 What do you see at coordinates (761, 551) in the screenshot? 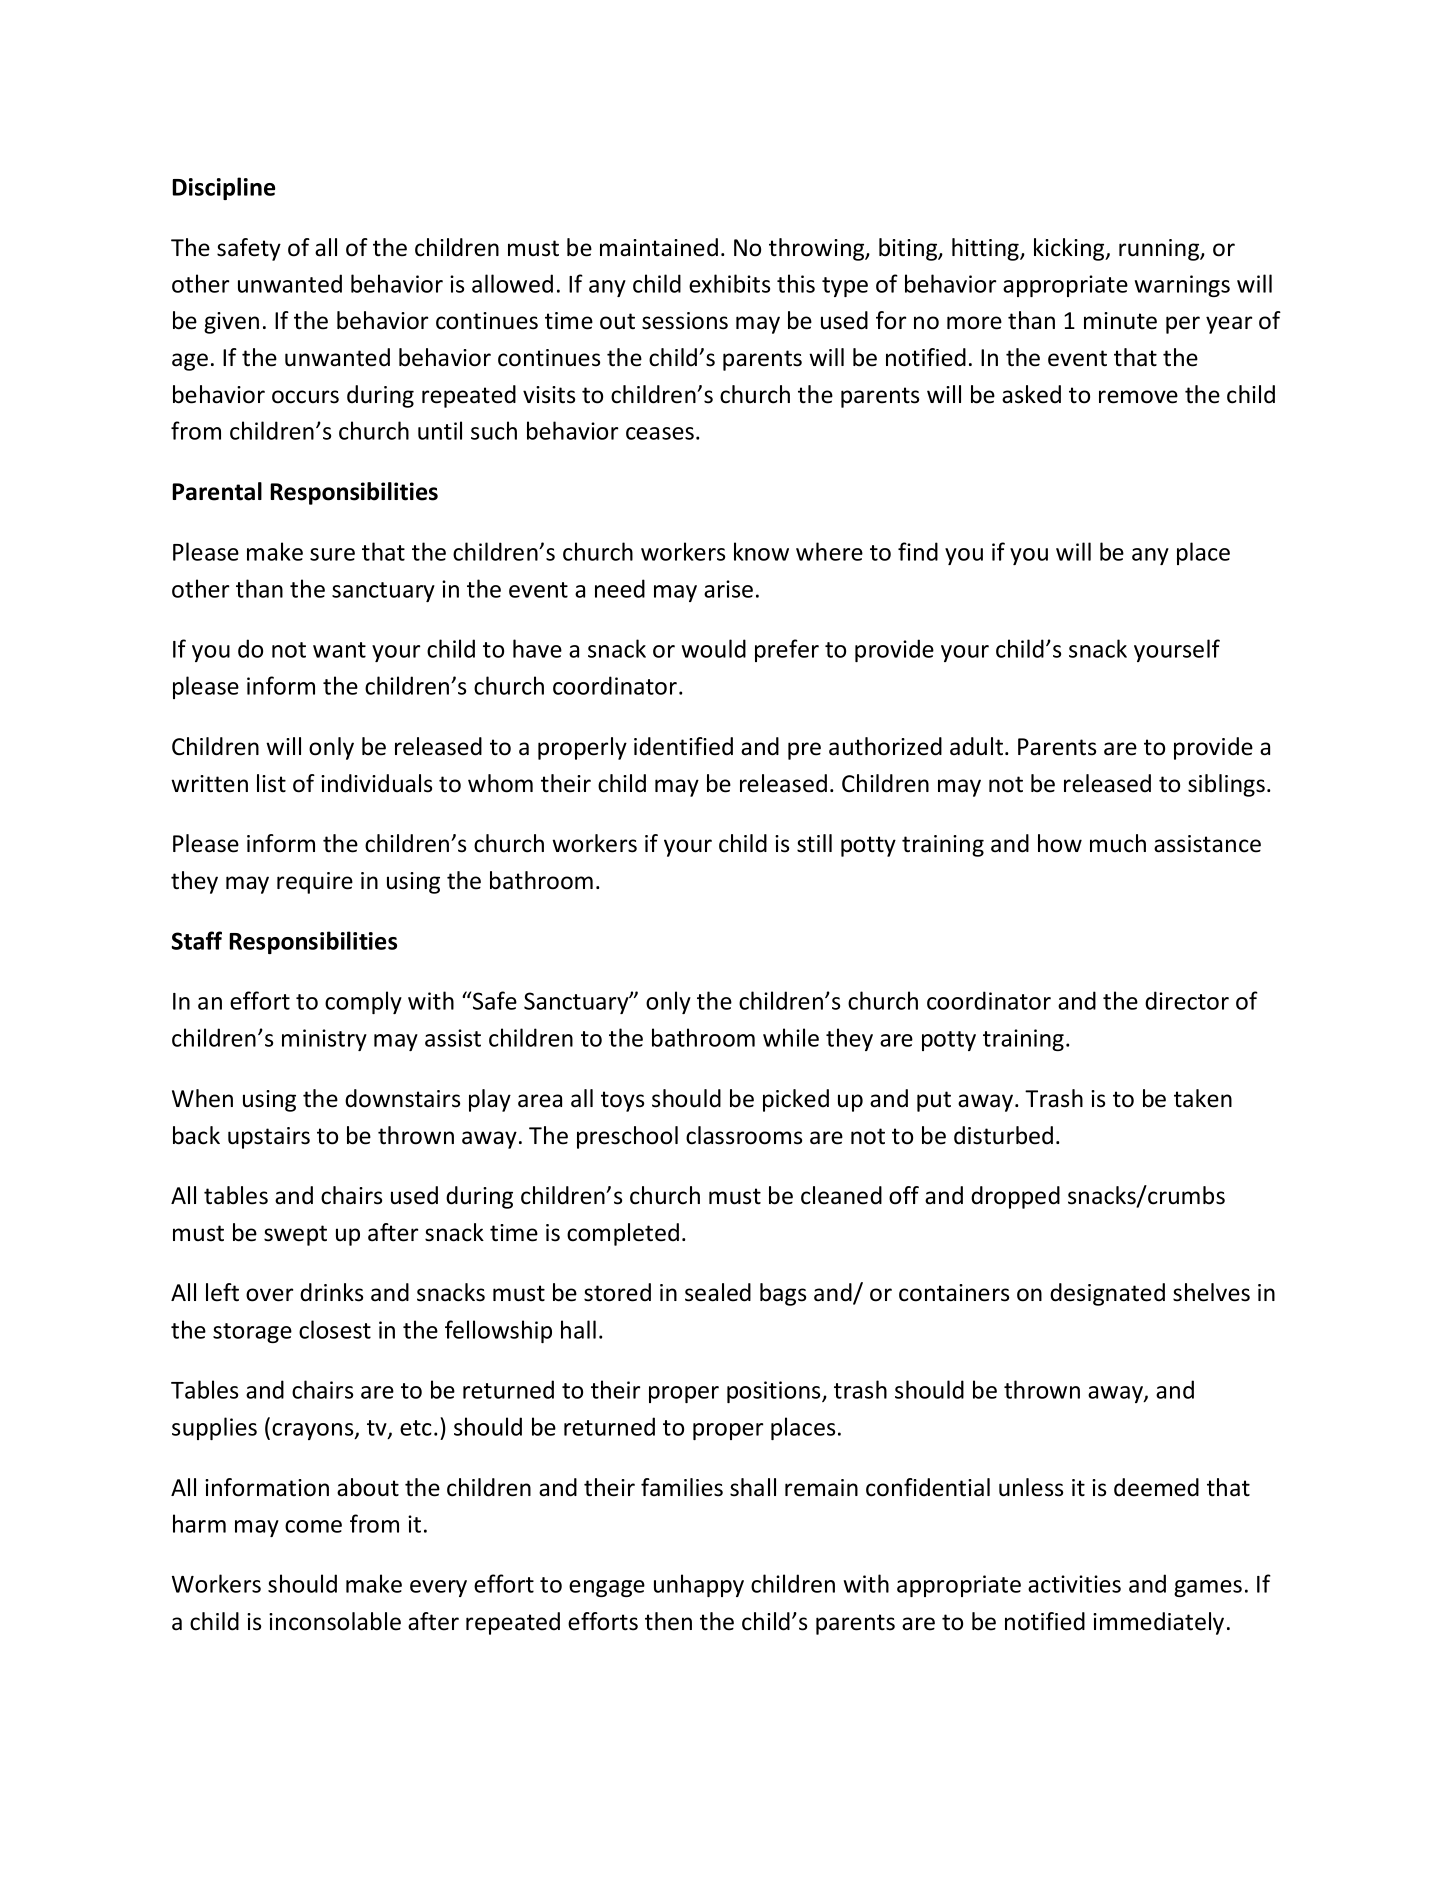
I see `know` at bounding box center [761, 551].
